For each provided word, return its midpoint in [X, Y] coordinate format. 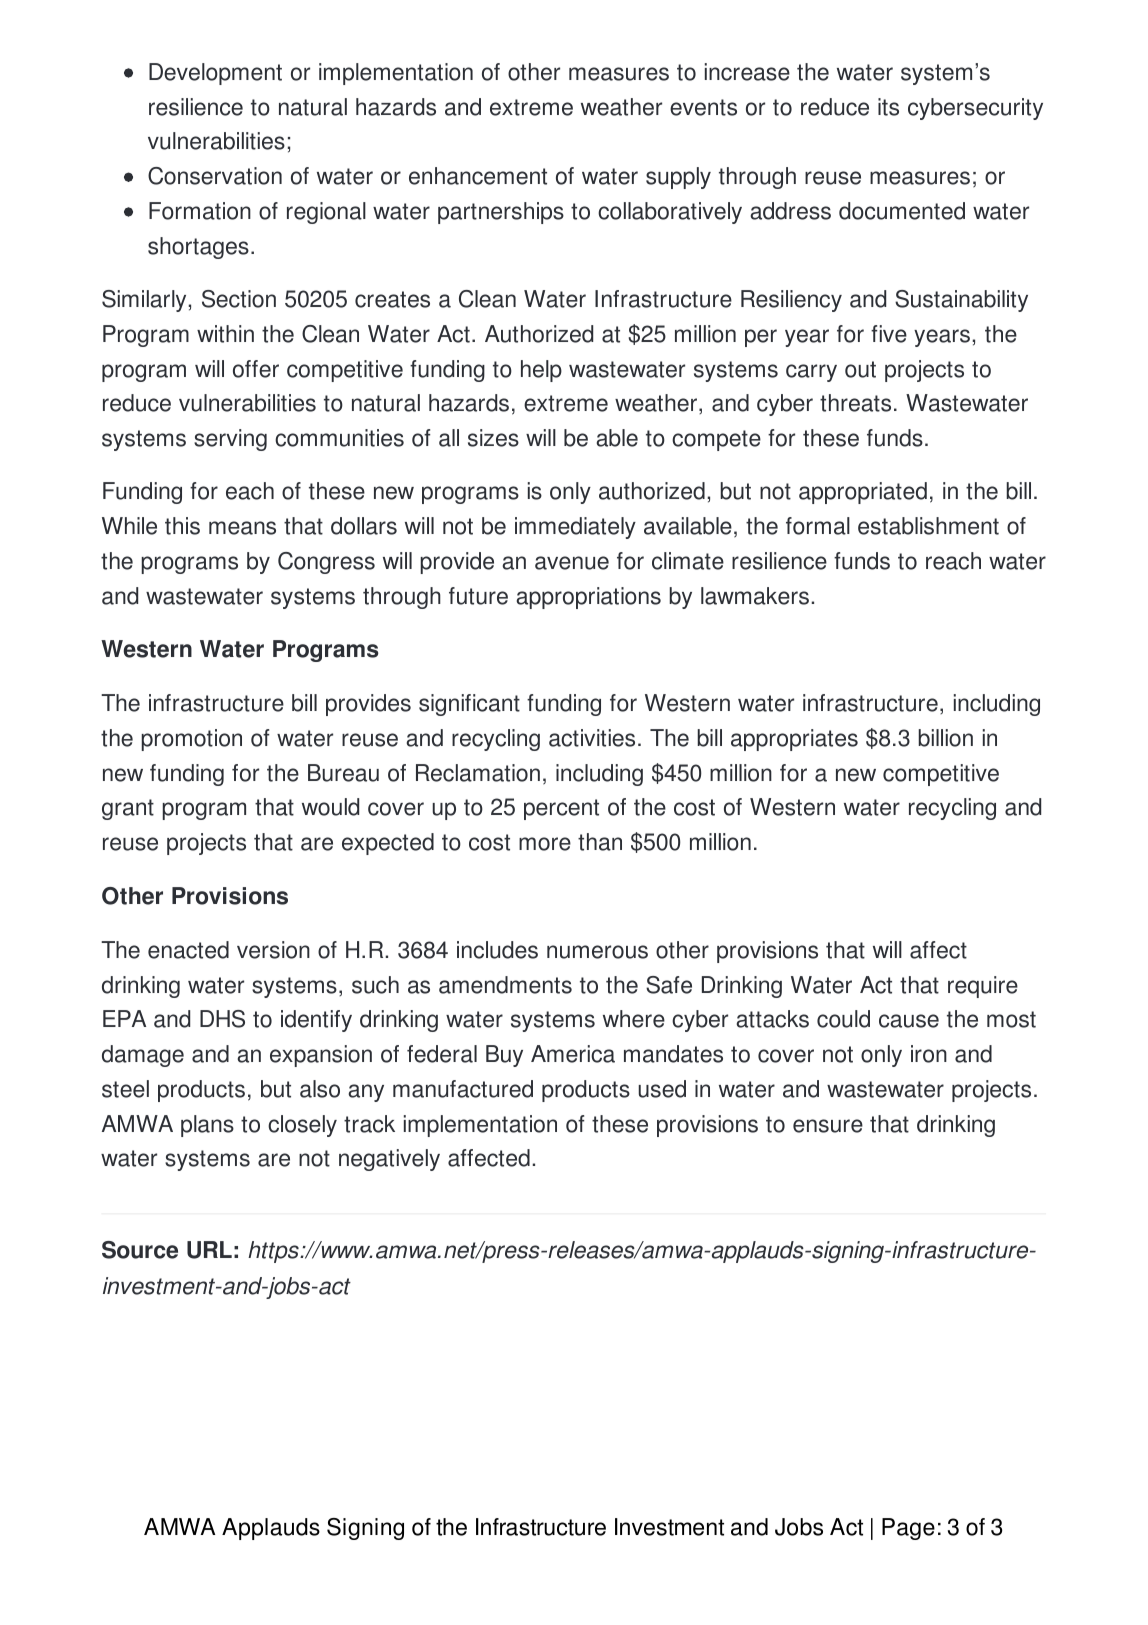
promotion [191, 740]
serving [230, 440]
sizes [493, 438]
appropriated [863, 493]
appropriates [794, 740]
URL [209, 1250]
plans [207, 1126]
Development [215, 74]
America [573, 1054]
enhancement [478, 176]
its [888, 107]
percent [561, 809]
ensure [828, 1126]
